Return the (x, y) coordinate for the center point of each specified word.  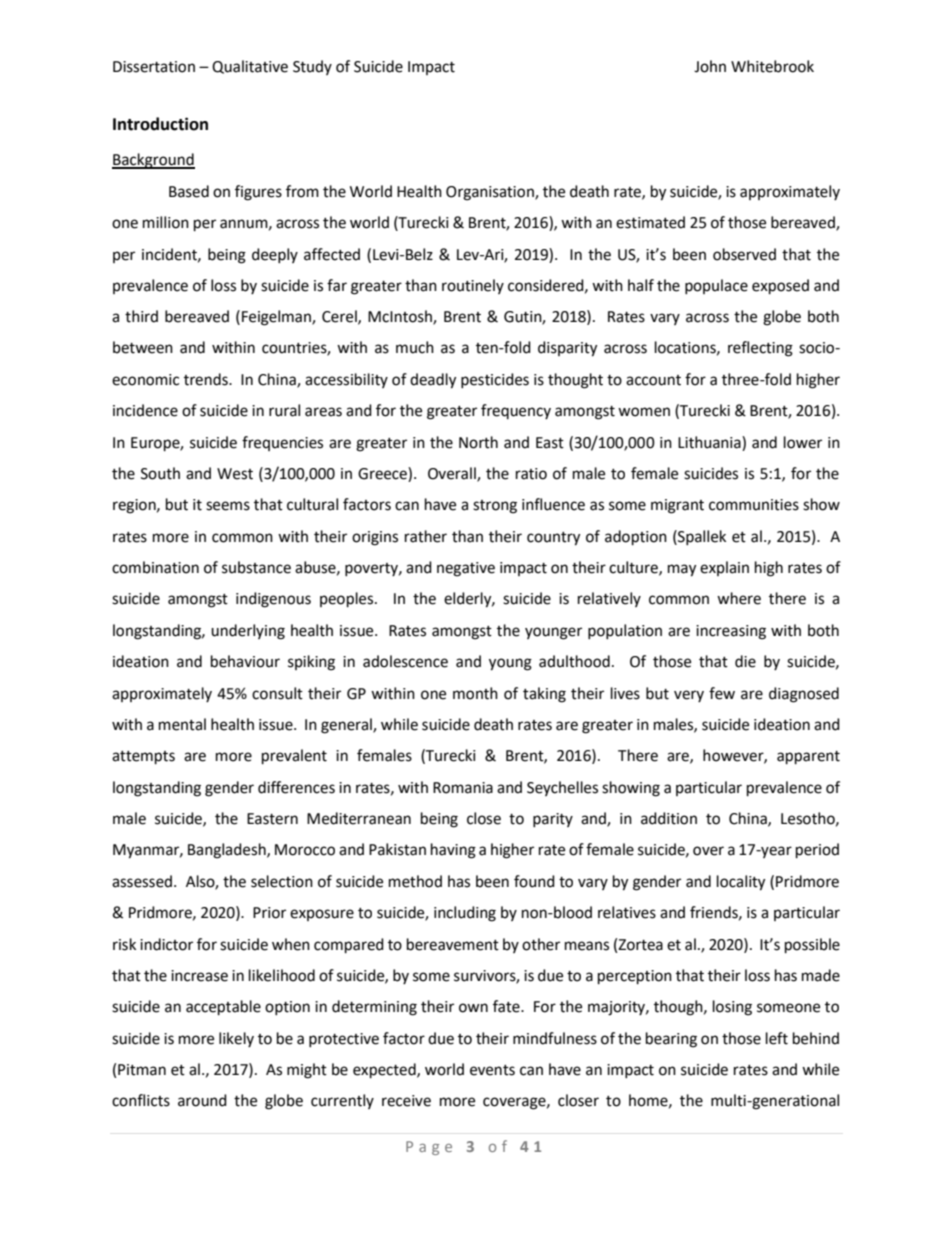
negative (466, 569)
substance (256, 567)
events (492, 1070)
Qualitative (250, 67)
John (710, 66)
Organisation (491, 193)
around (202, 1100)
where (739, 598)
